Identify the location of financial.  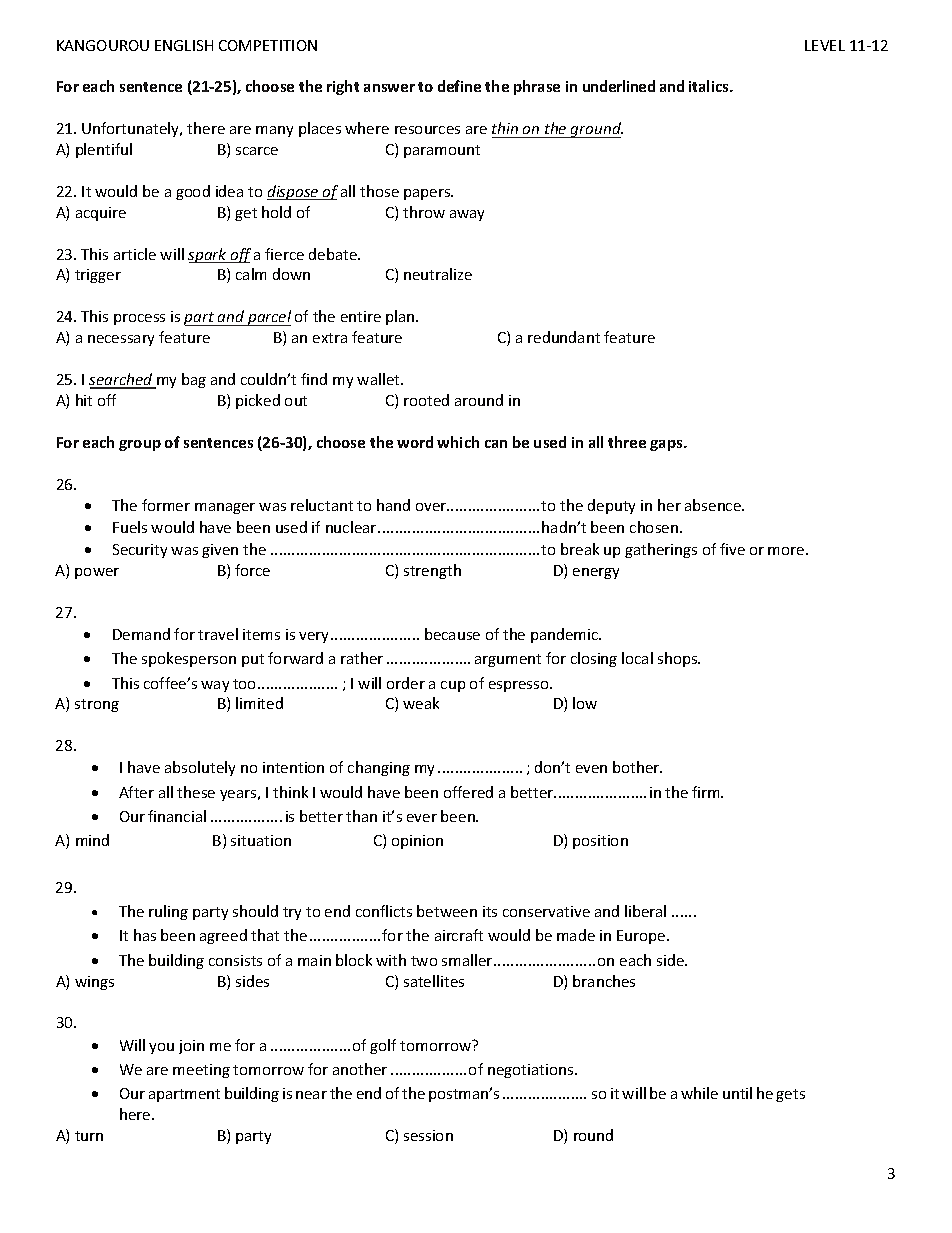
(177, 816).
